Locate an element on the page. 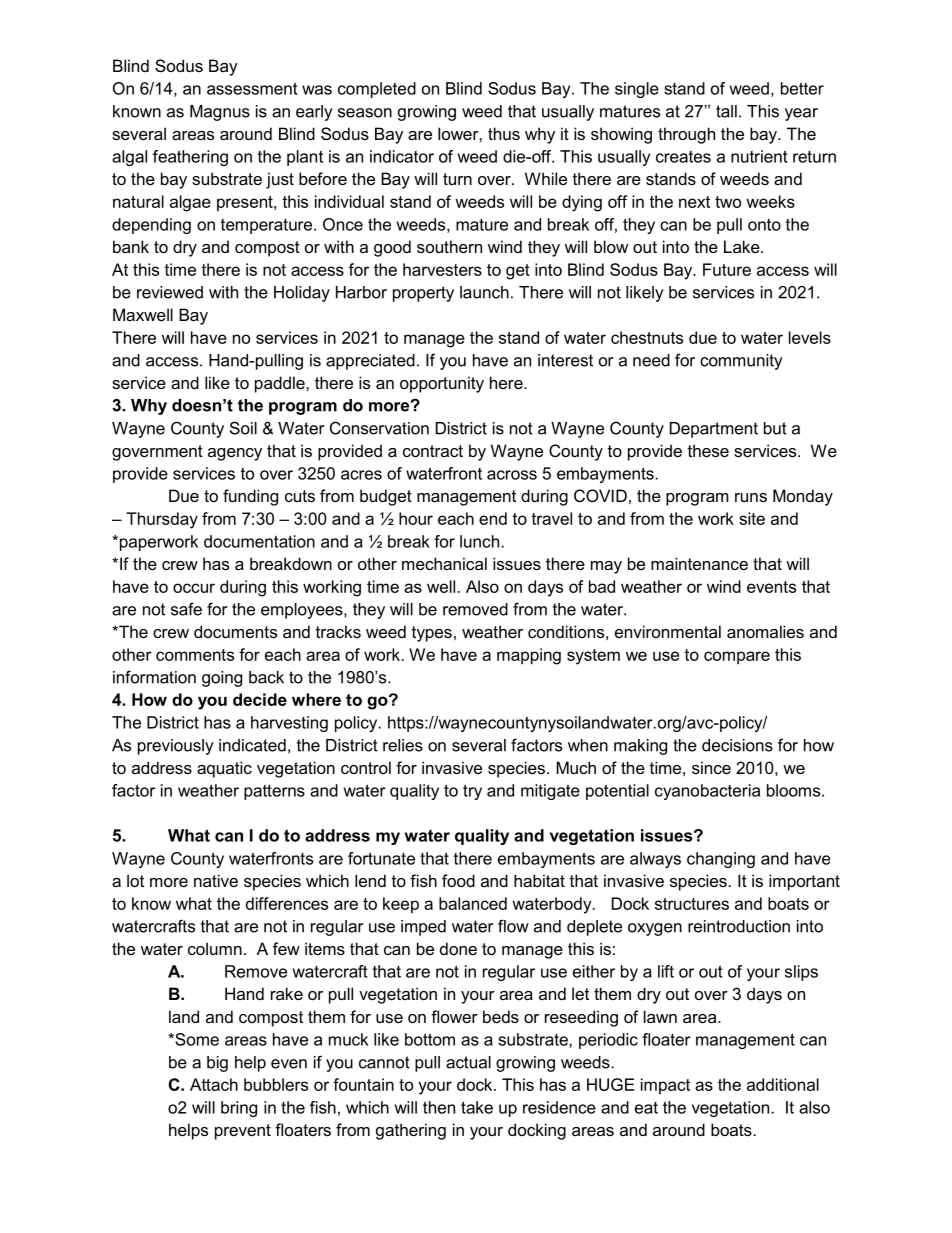 This page has height=1233, width=952. opportunity is located at coordinates (442, 384).
